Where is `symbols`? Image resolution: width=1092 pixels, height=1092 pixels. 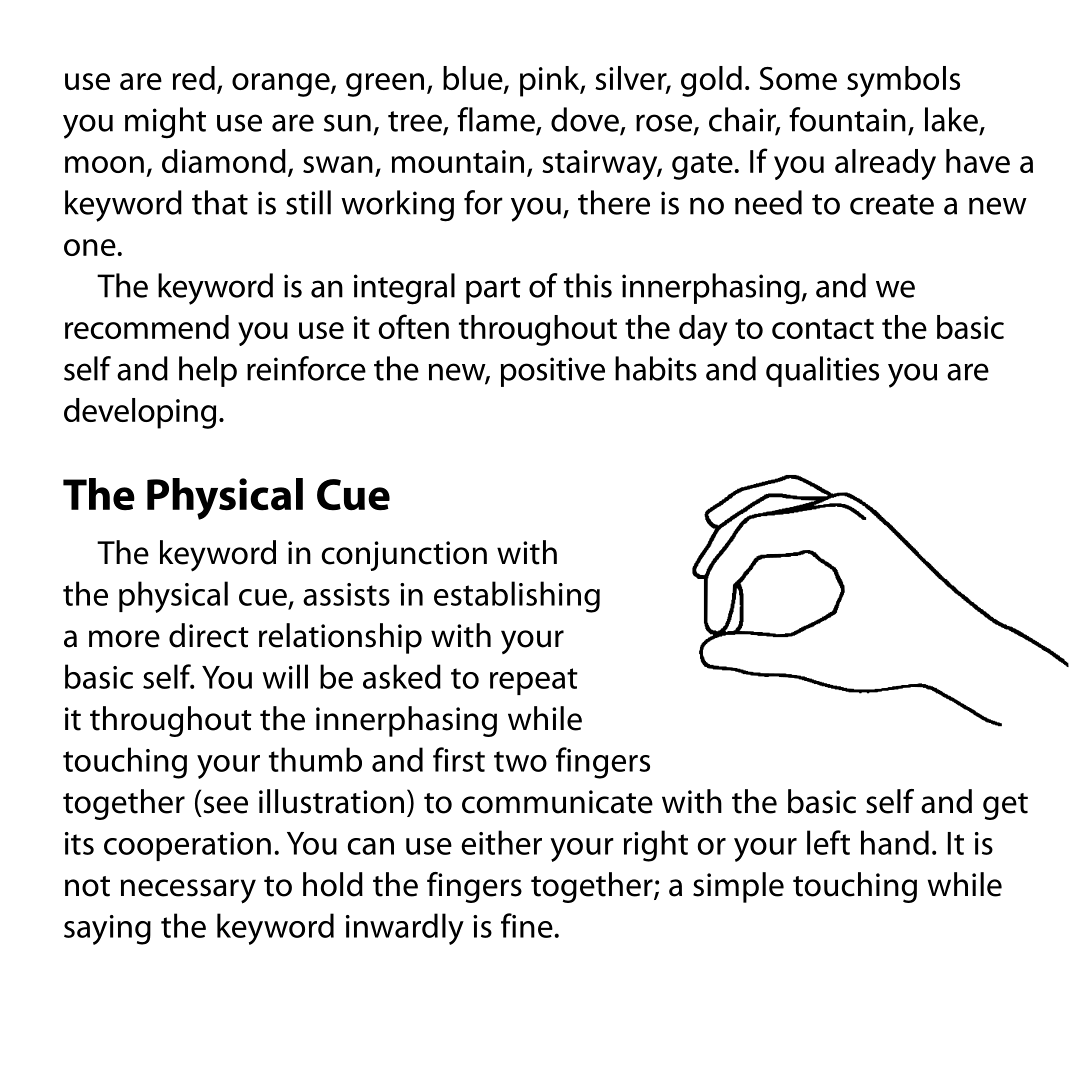
symbols is located at coordinates (903, 81).
